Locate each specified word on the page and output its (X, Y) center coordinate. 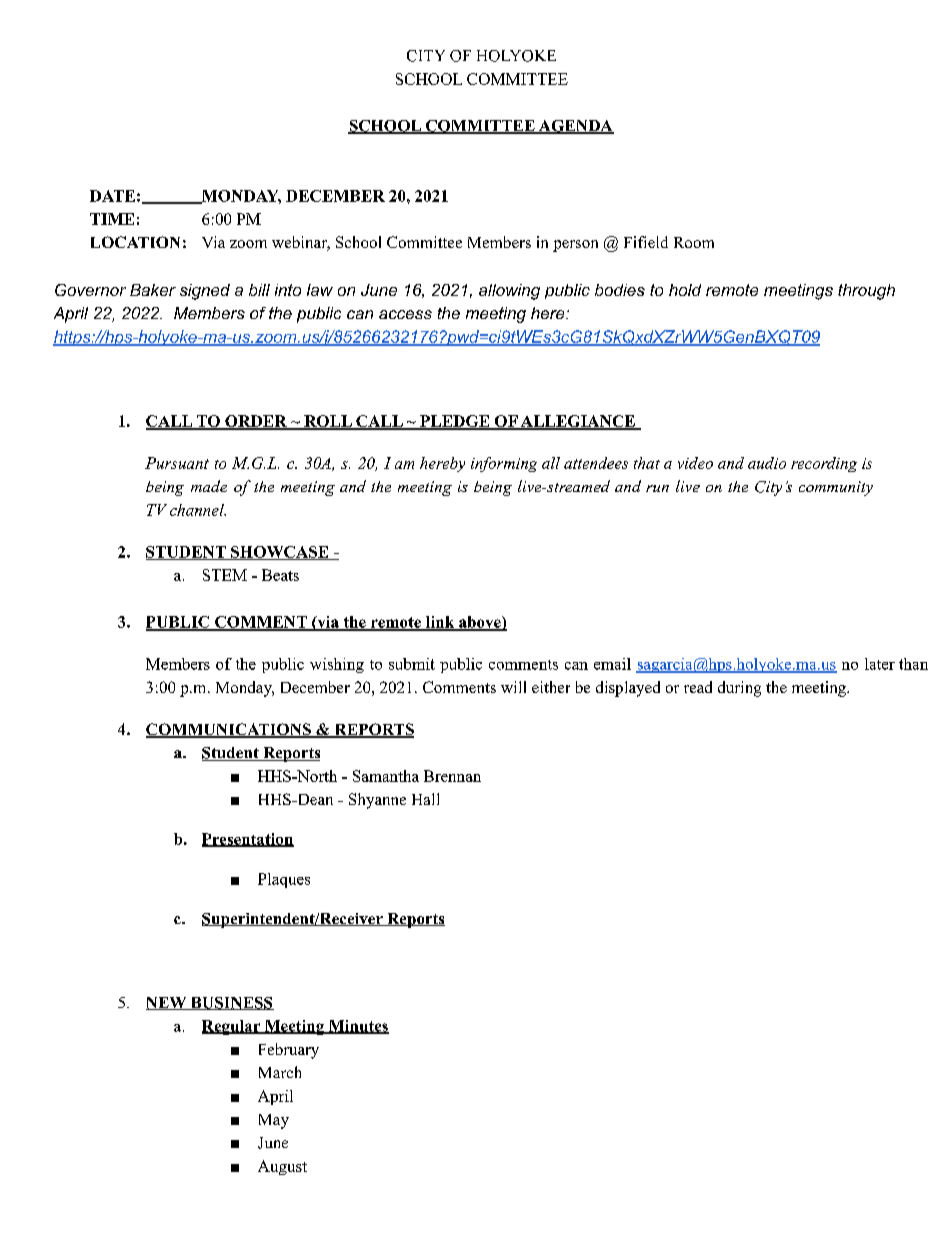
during (739, 689)
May (274, 1121)
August (282, 1167)
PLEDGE (455, 422)
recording (824, 464)
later (880, 664)
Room (694, 242)
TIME (112, 219)
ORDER (256, 422)
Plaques (284, 880)
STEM (225, 575)
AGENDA (575, 127)
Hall (425, 799)
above (480, 623)
